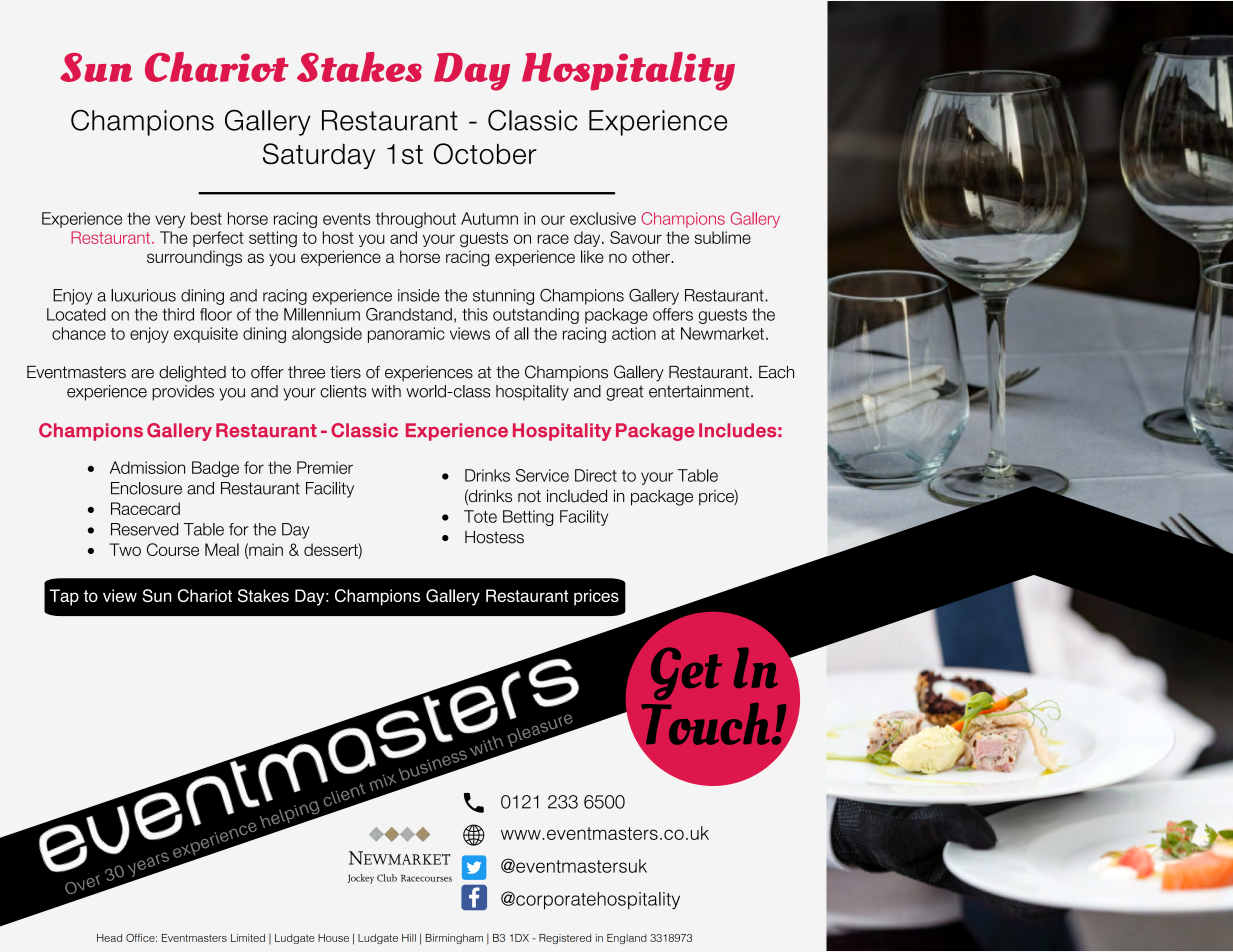 The height and width of the document is (952, 1233). What do you see at coordinates (109, 938) in the document?
I see `Head` at bounding box center [109, 938].
